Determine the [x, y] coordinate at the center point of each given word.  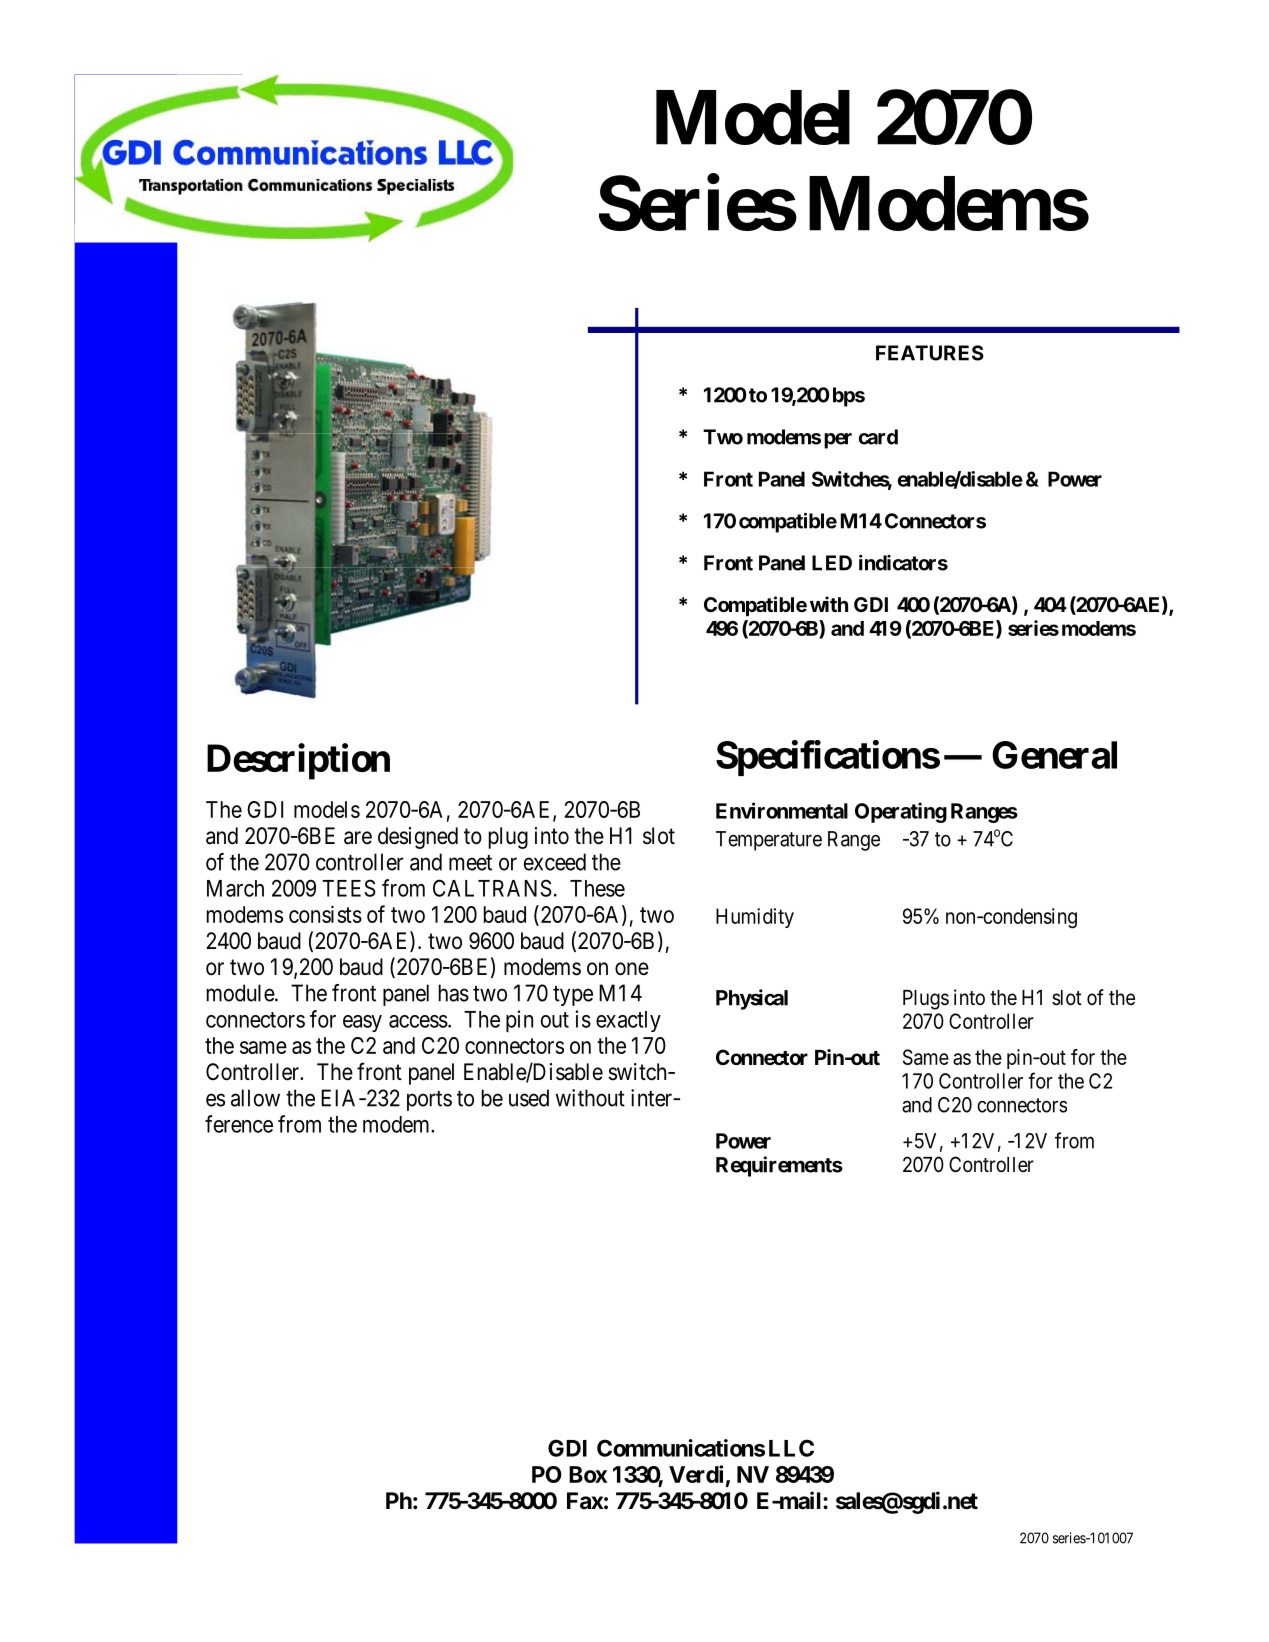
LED [832, 563]
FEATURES [930, 353]
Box [588, 1474]
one [632, 969]
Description [298, 762]
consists [325, 914]
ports [429, 1101]
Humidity [755, 918]
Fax [585, 1501]
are [358, 838]
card [878, 437]
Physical [752, 999]
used [529, 1098]
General [1054, 755]
